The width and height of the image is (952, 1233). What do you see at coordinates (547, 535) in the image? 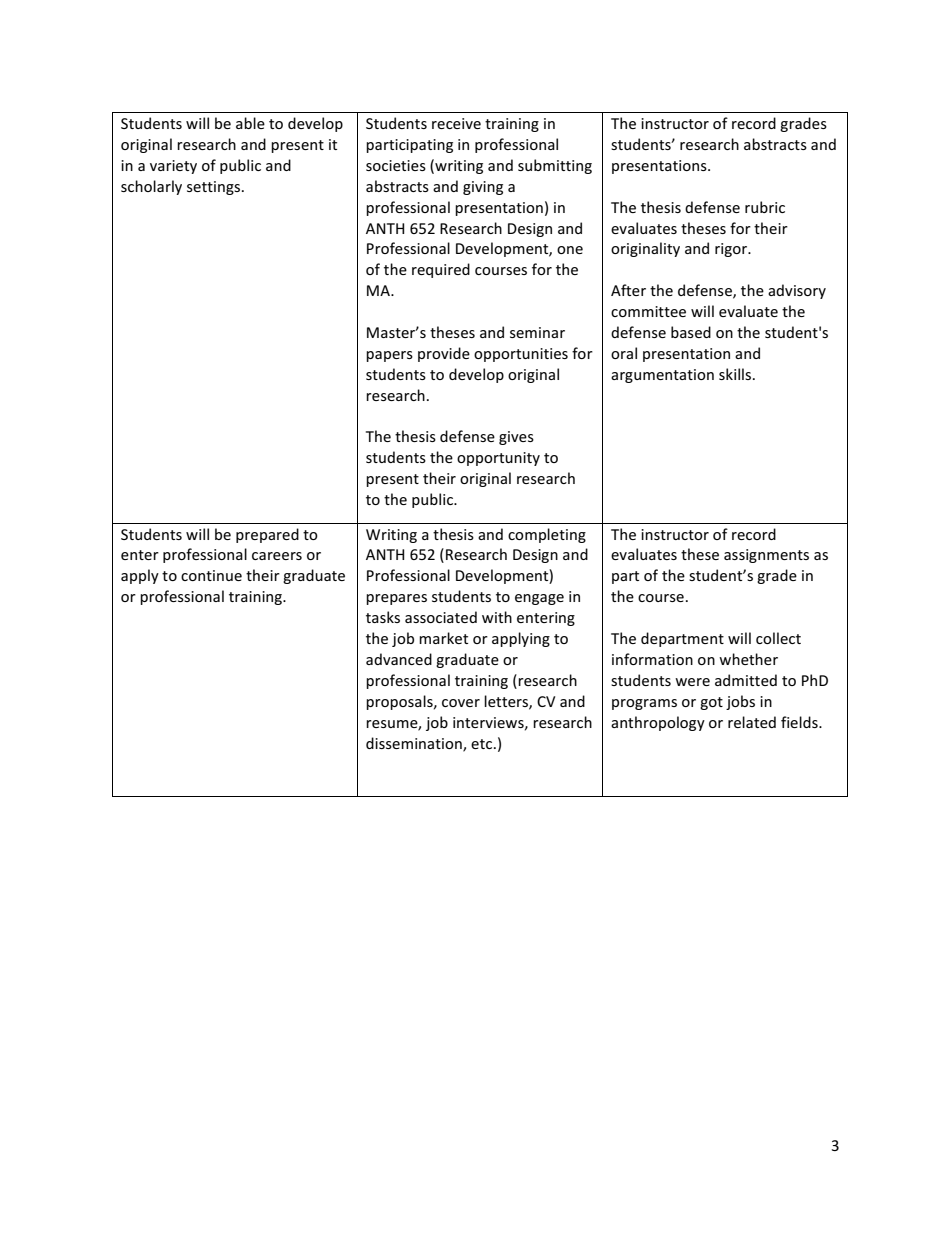
I see `completing` at bounding box center [547, 535].
